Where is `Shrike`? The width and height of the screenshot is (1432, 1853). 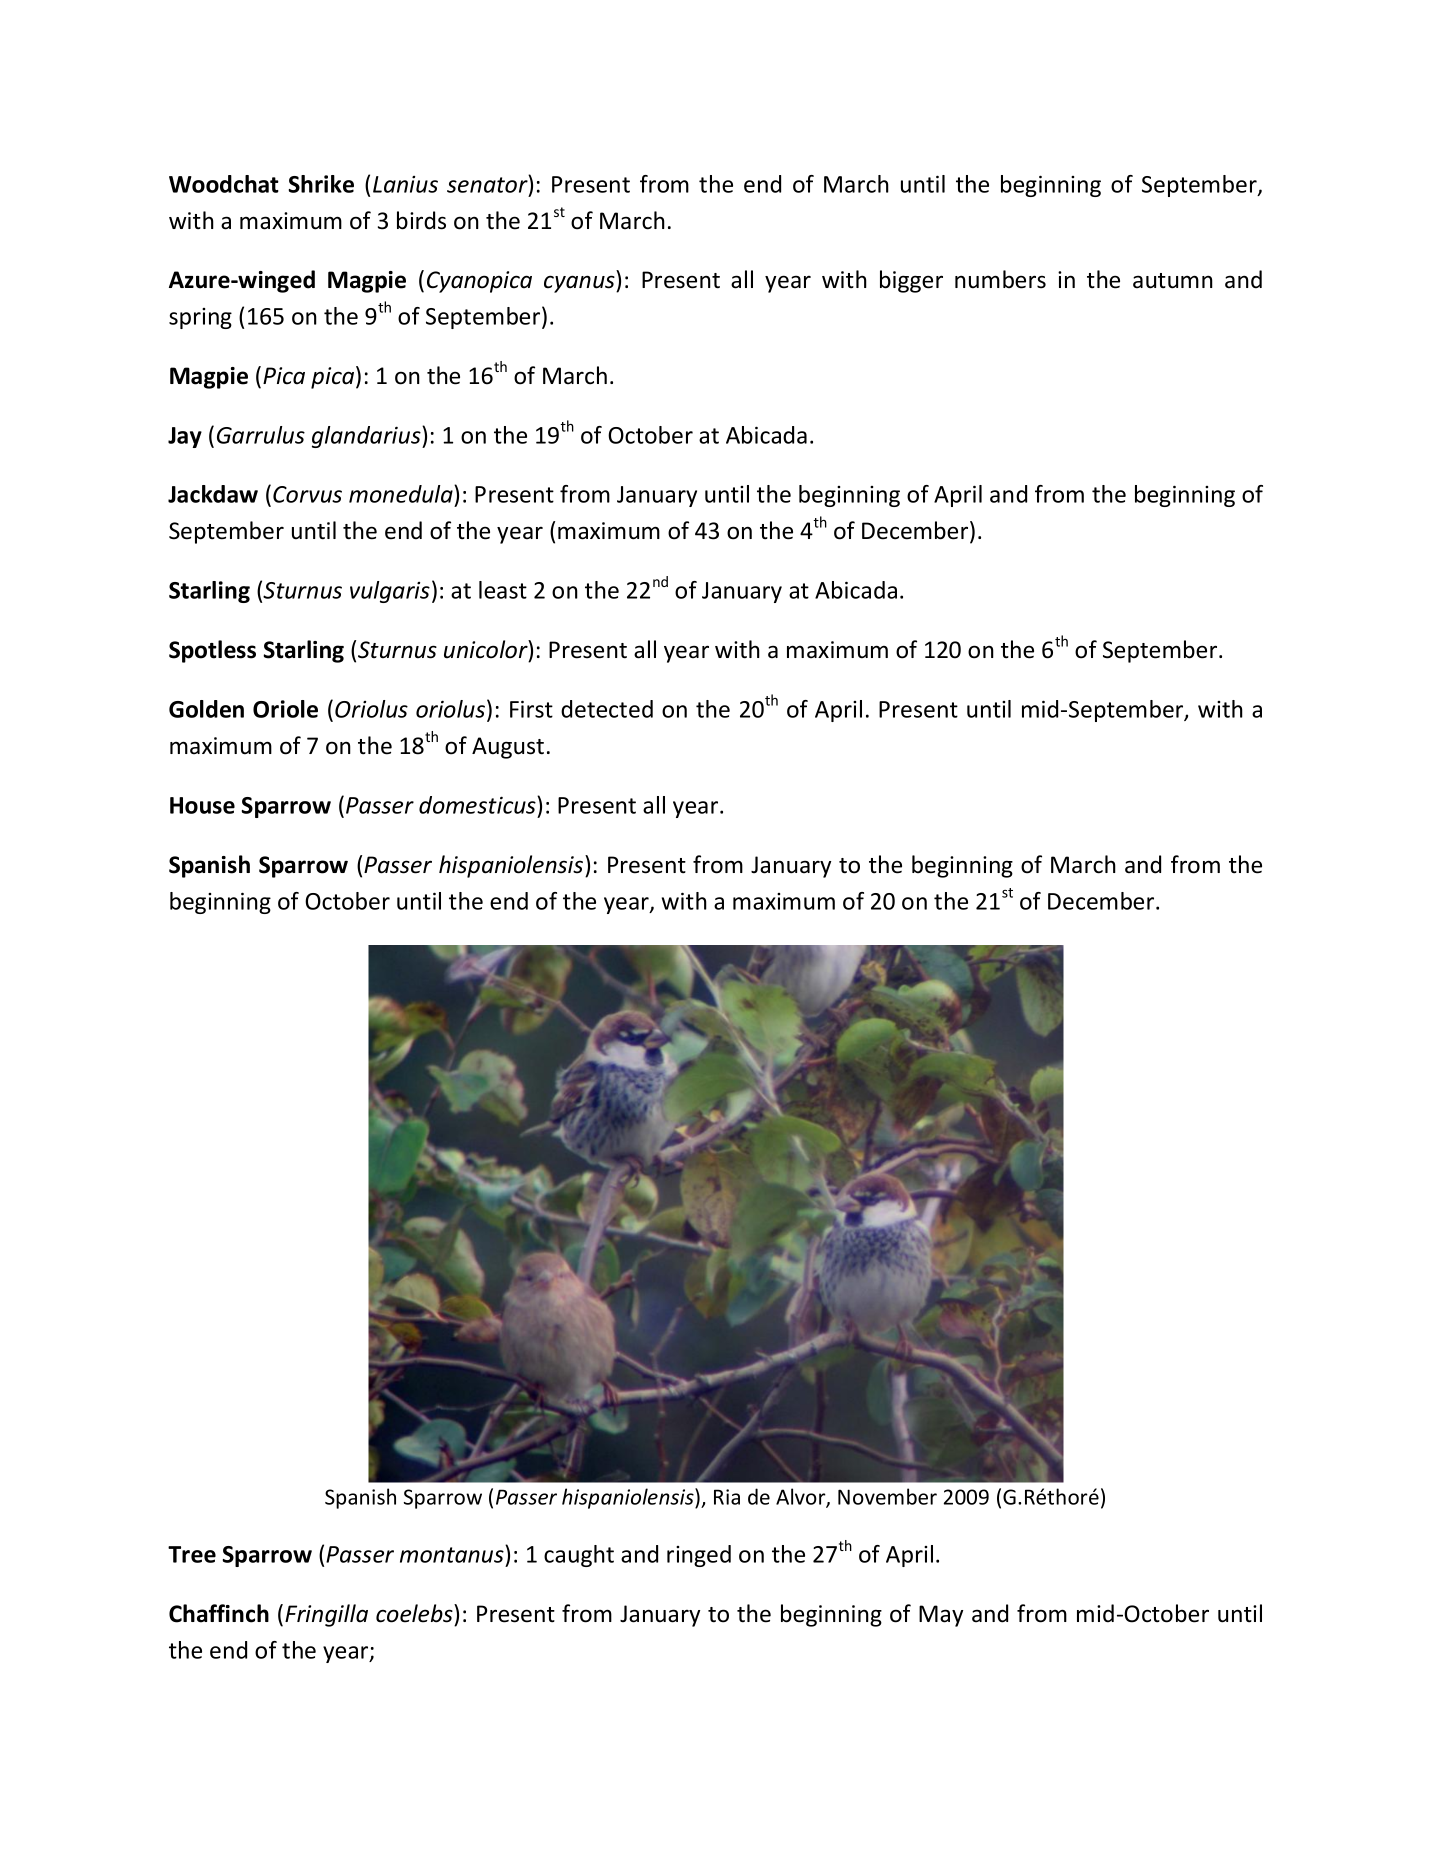 Shrike is located at coordinates (321, 184).
